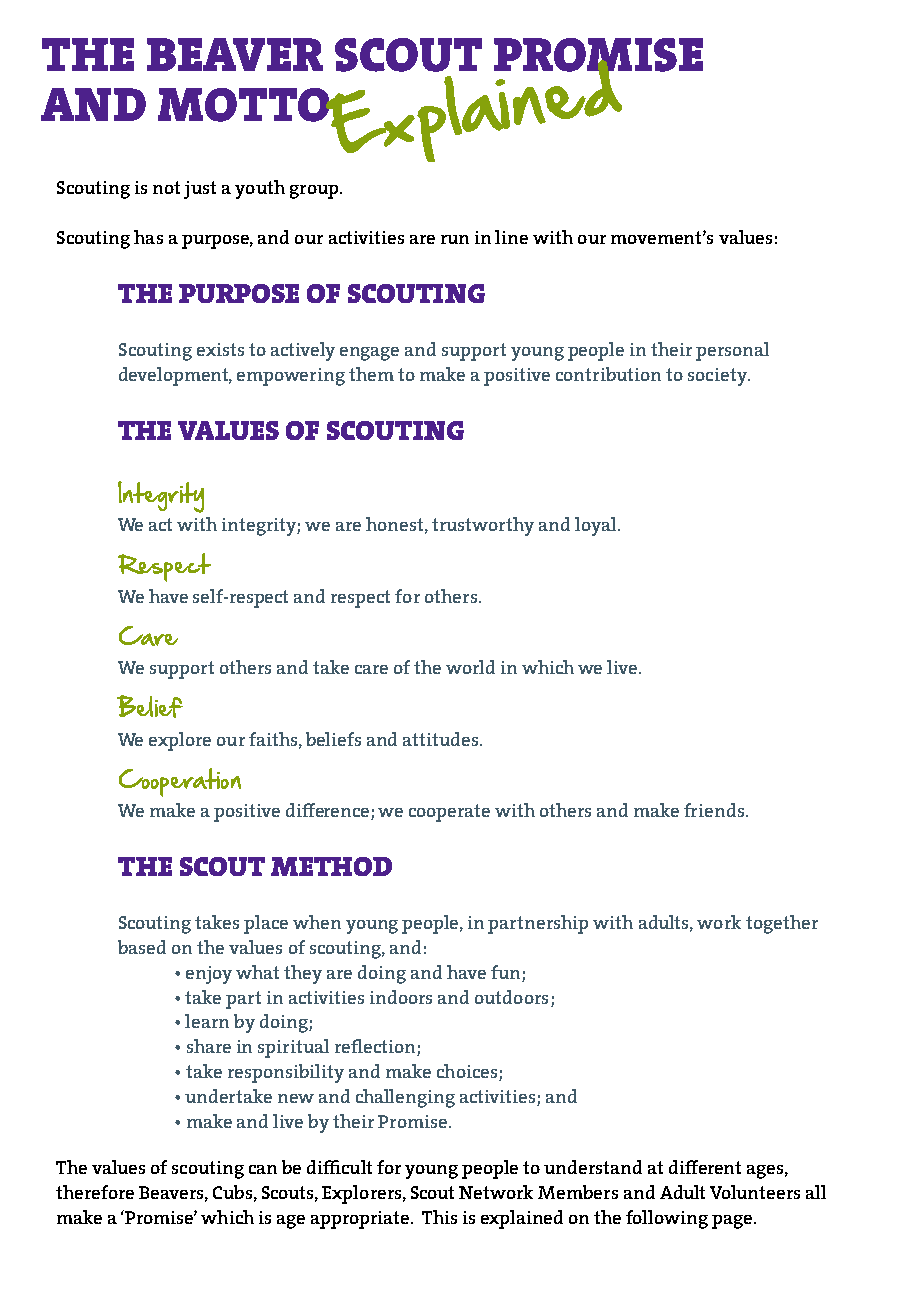  I want to click on Cooperation, so click(180, 782).
